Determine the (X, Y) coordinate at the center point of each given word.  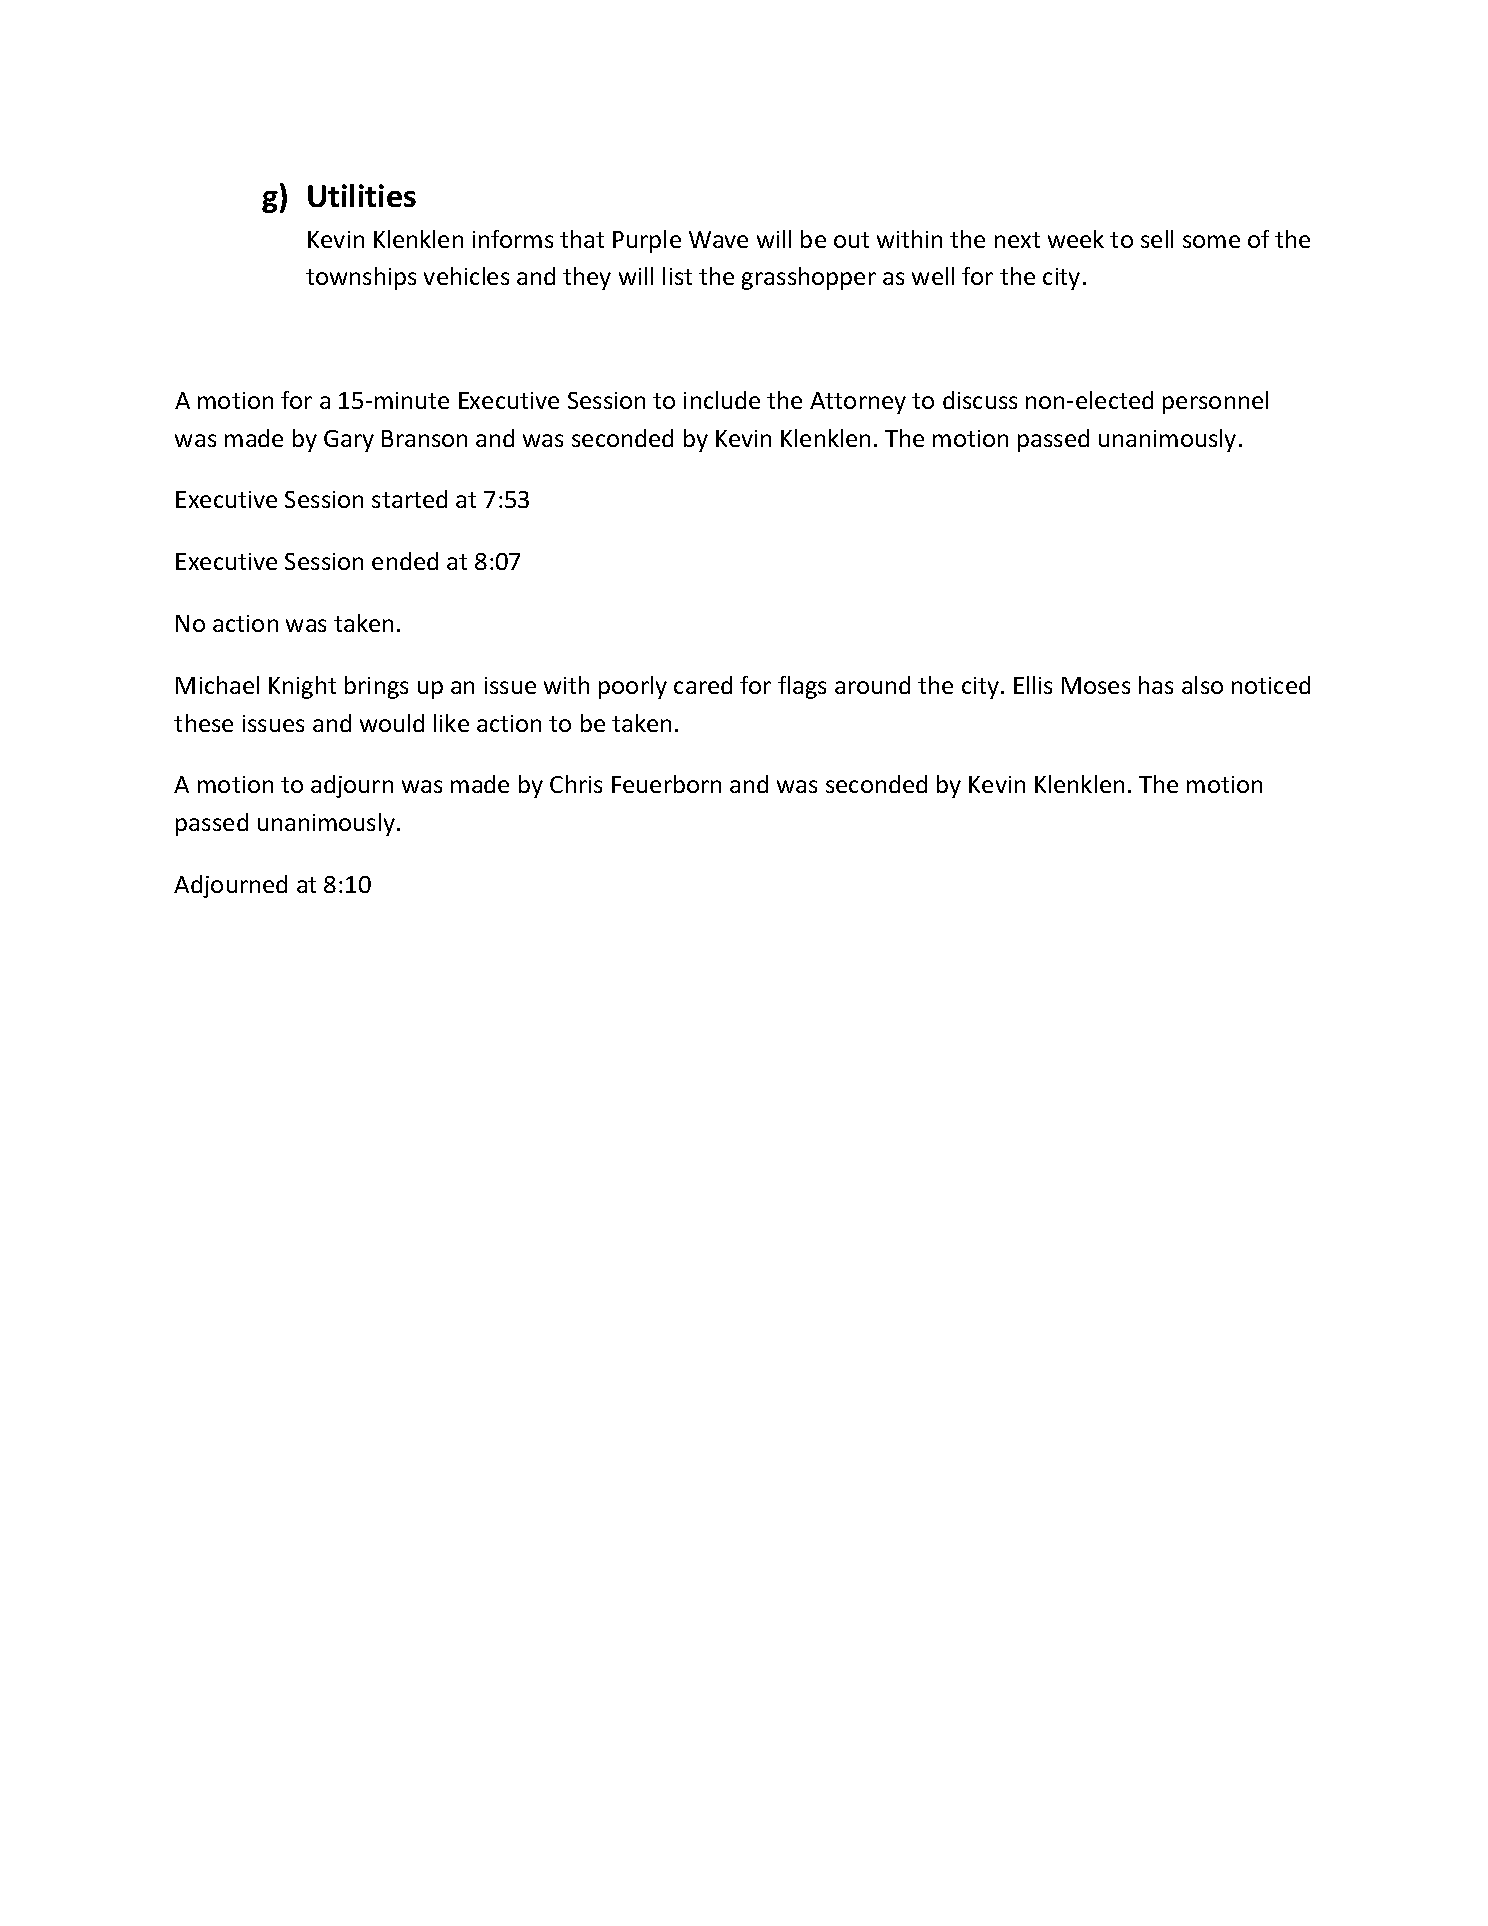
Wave (718, 239)
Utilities (362, 195)
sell (1157, 239)
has (1156, 685)
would (392, 723)
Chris (576, 784)
